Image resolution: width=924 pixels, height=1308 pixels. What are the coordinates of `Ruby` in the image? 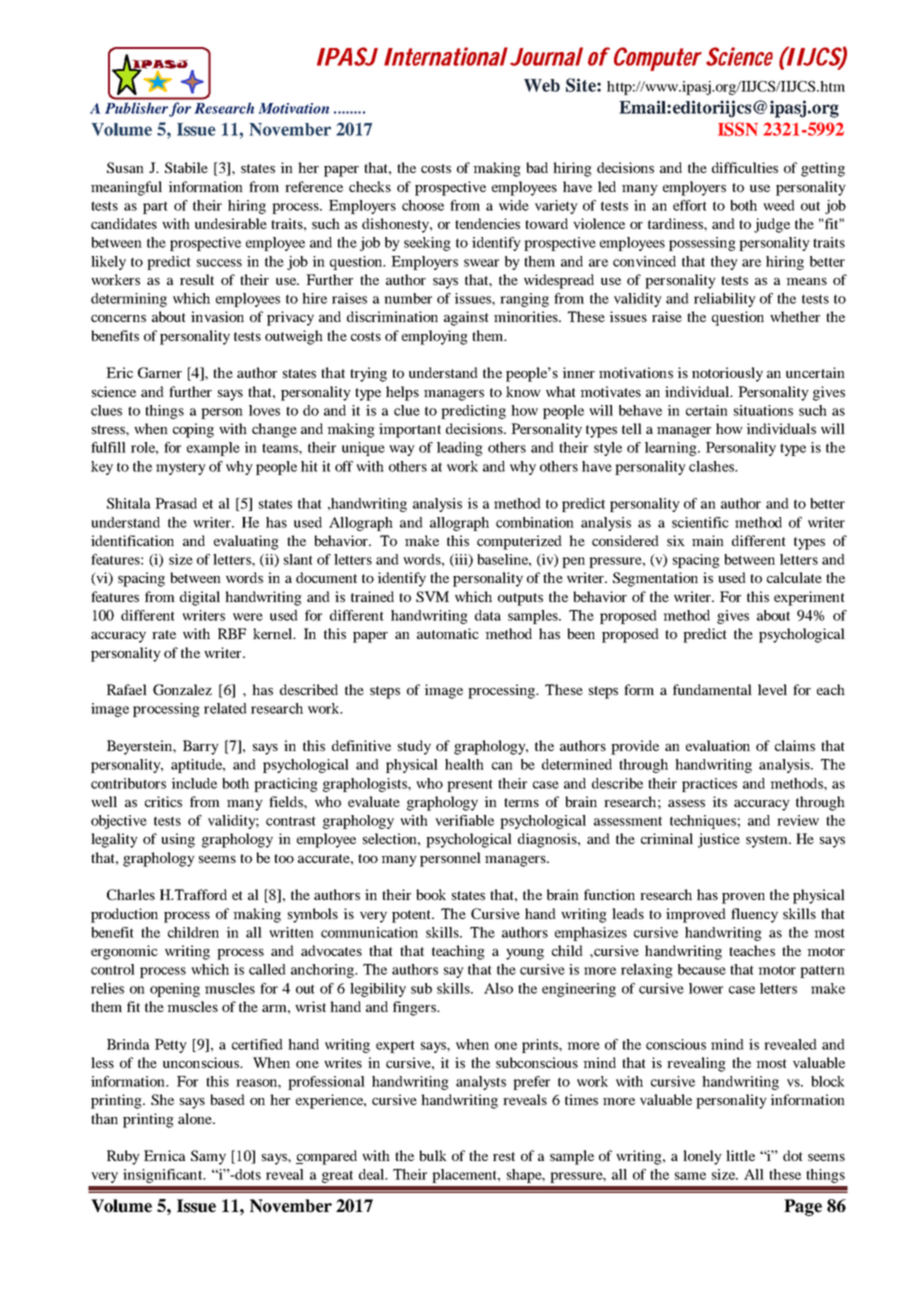 It's located at (123, 1157).
